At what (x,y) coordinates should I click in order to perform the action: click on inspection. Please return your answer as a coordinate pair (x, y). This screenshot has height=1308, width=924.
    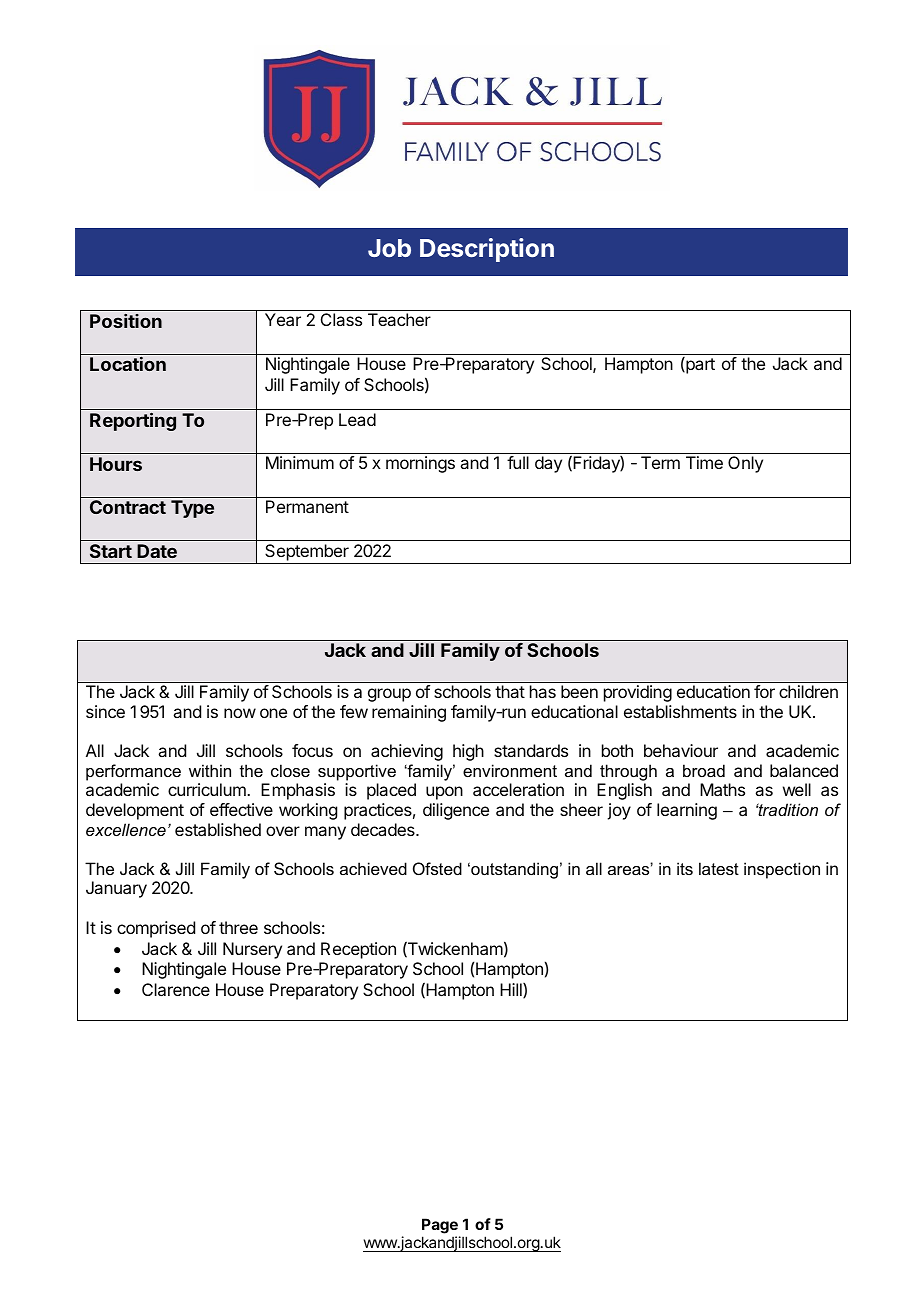
    Looking at the image, I should click on (782, 870).
